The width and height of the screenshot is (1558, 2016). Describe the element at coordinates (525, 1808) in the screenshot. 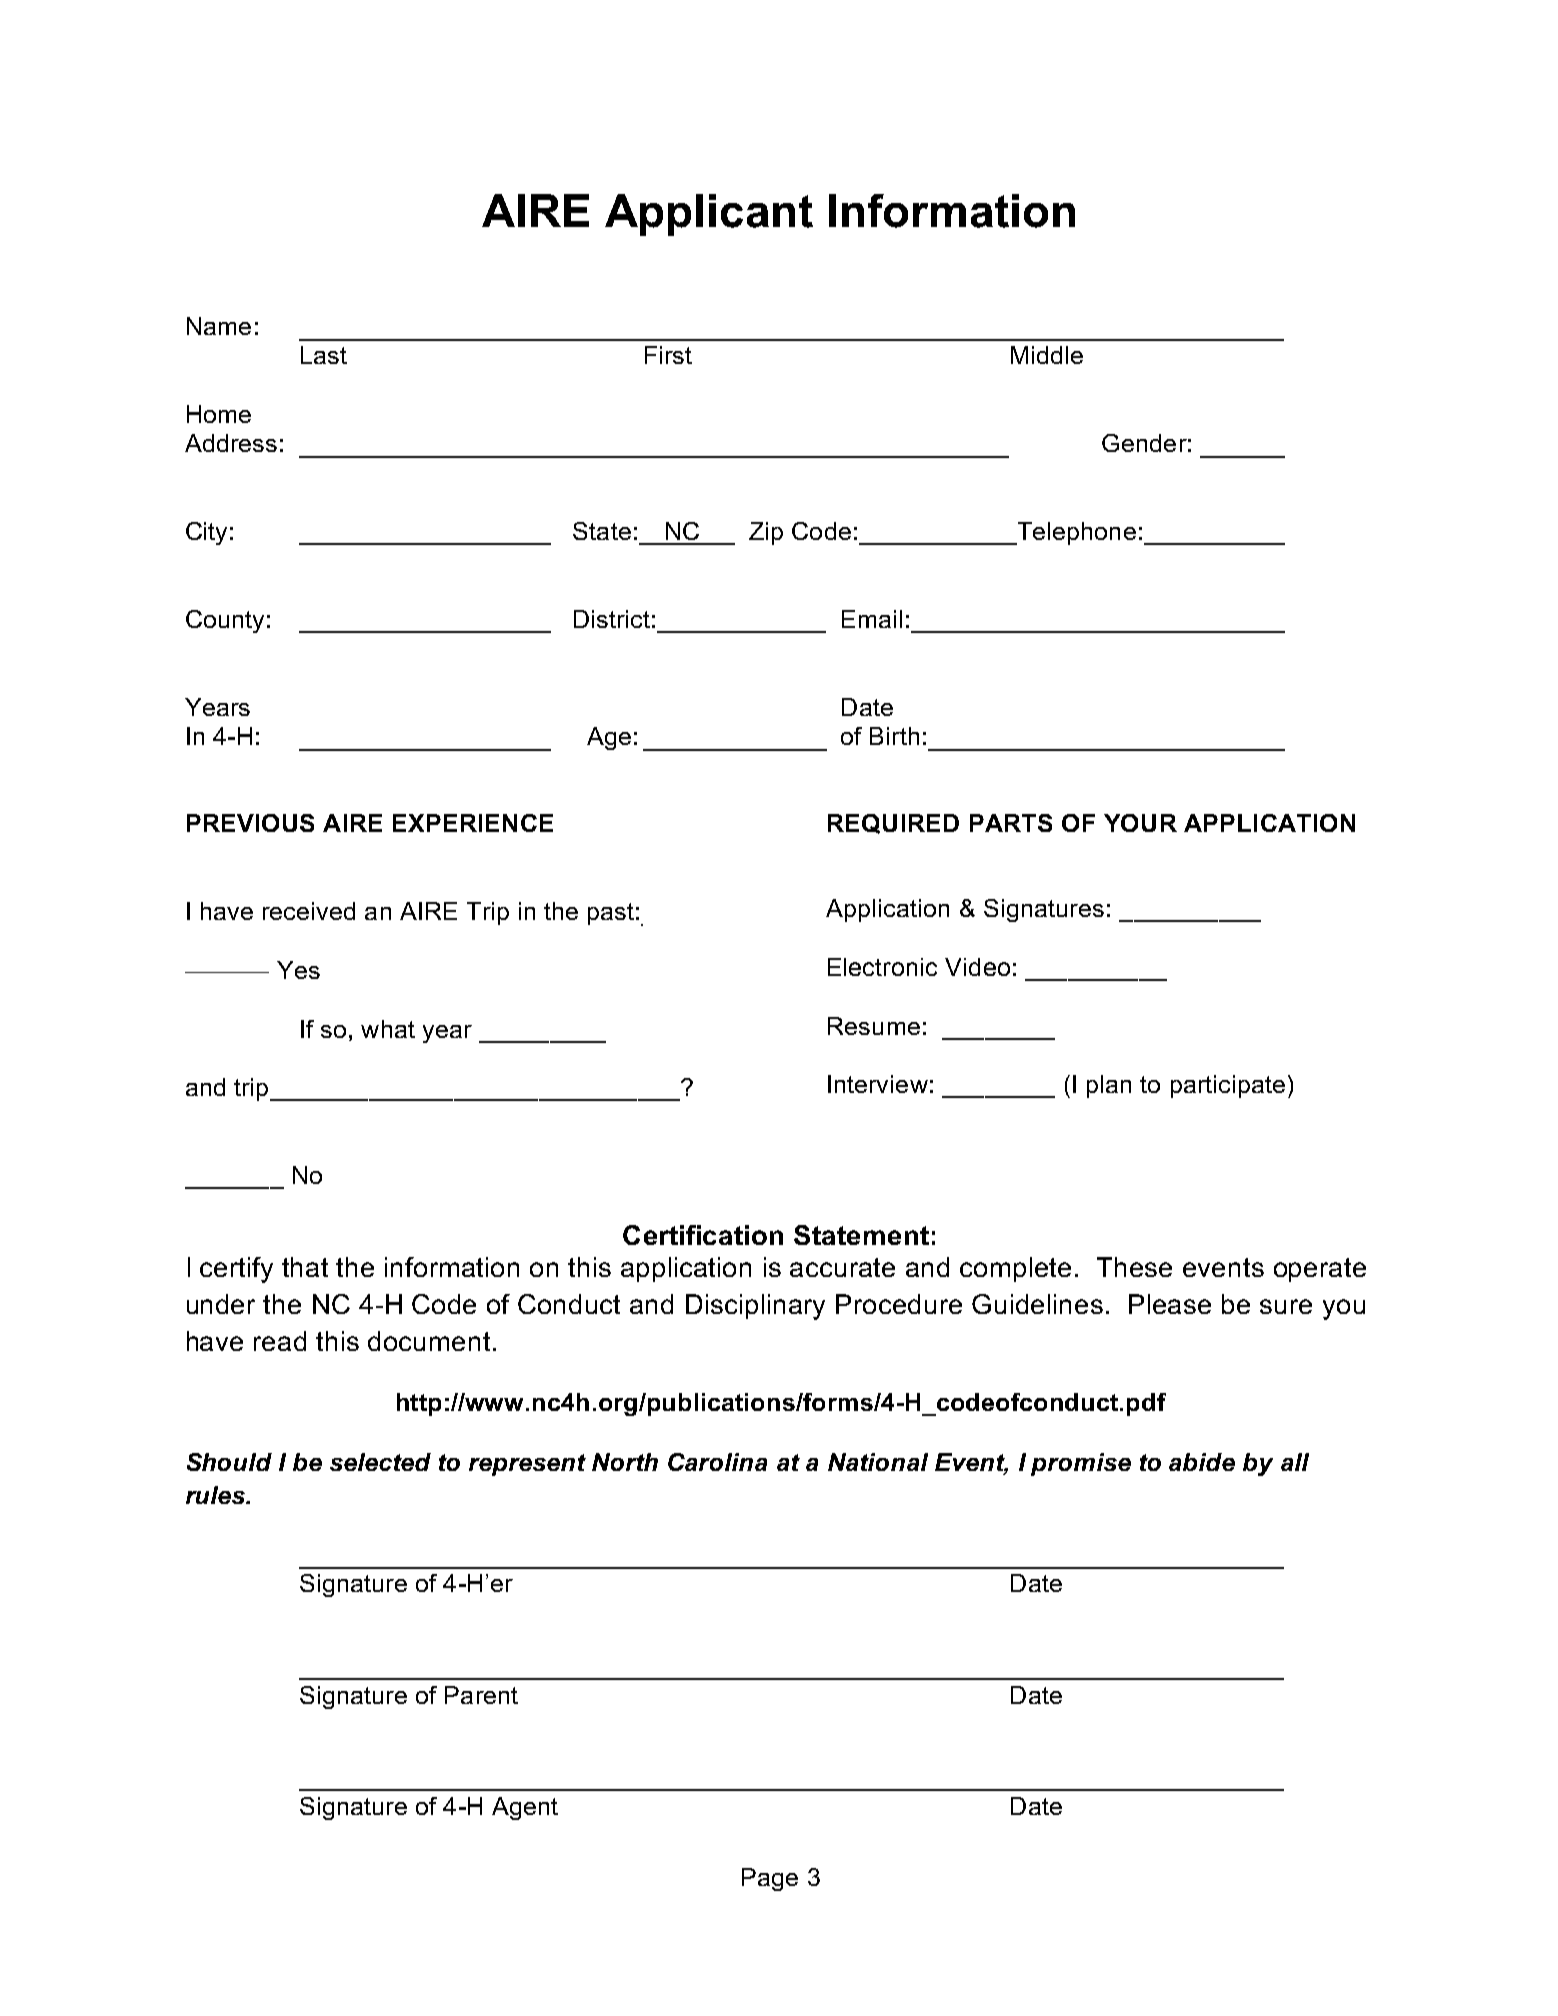

I see `Agent` at that location.
